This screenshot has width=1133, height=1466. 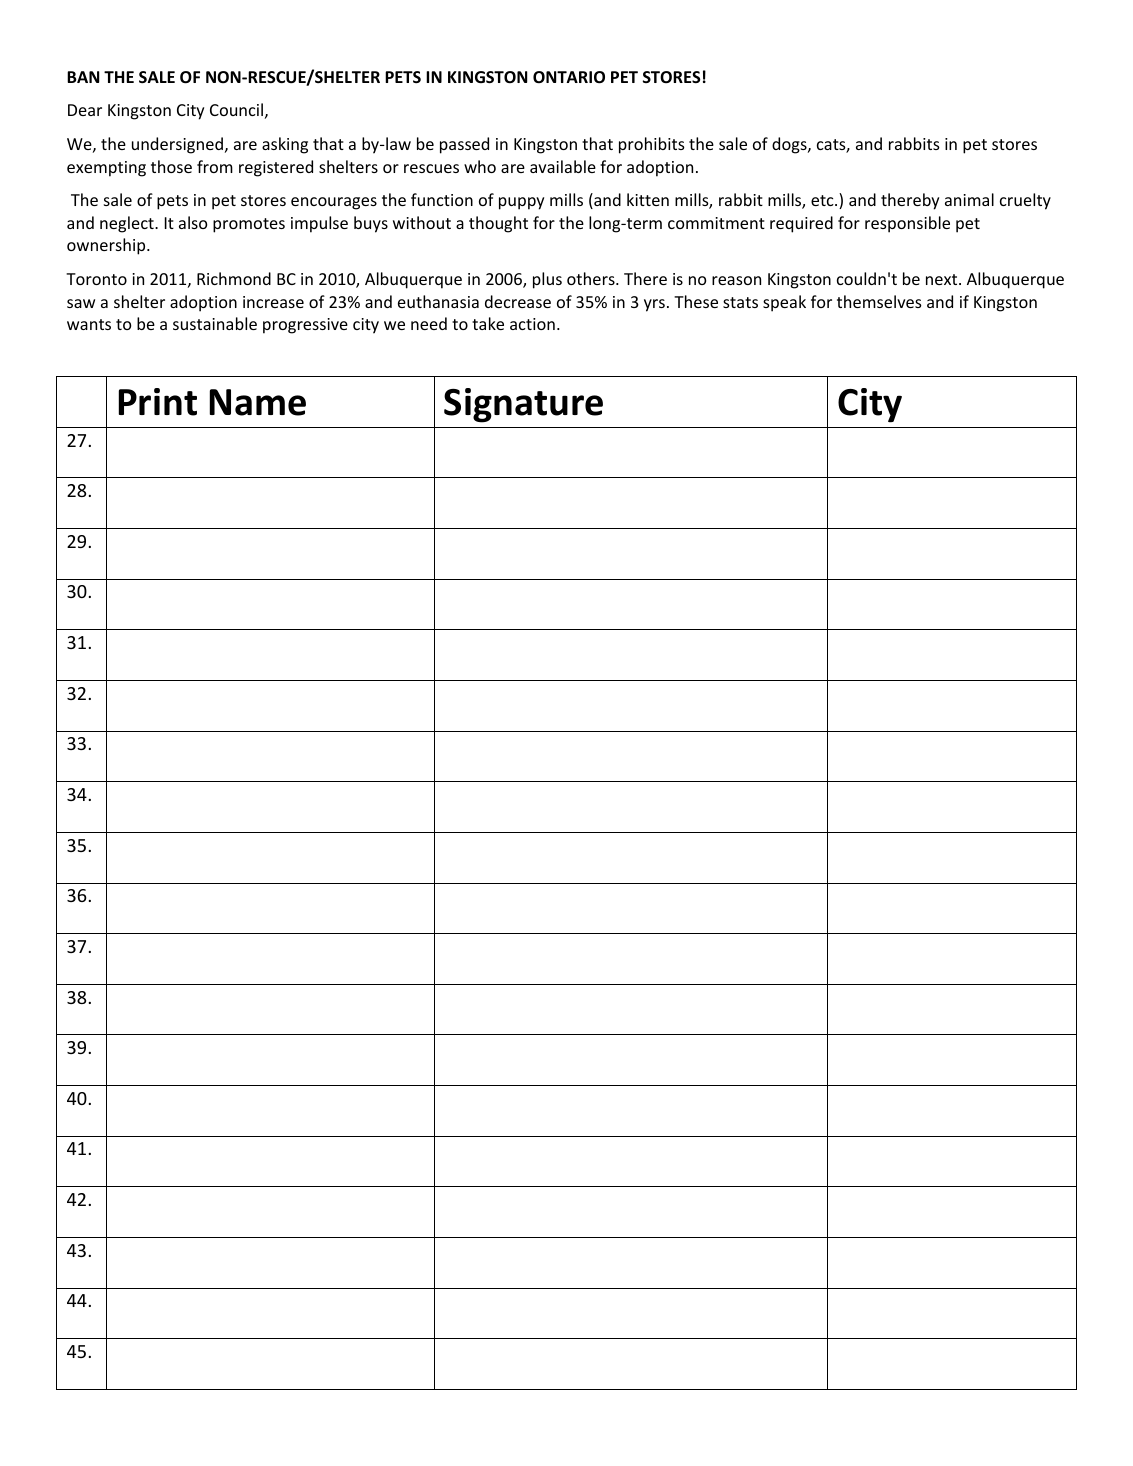 What do you see at coordinates (107, 246) in the screenshot?
I see `ownership` at bounding box center [107, 246].
